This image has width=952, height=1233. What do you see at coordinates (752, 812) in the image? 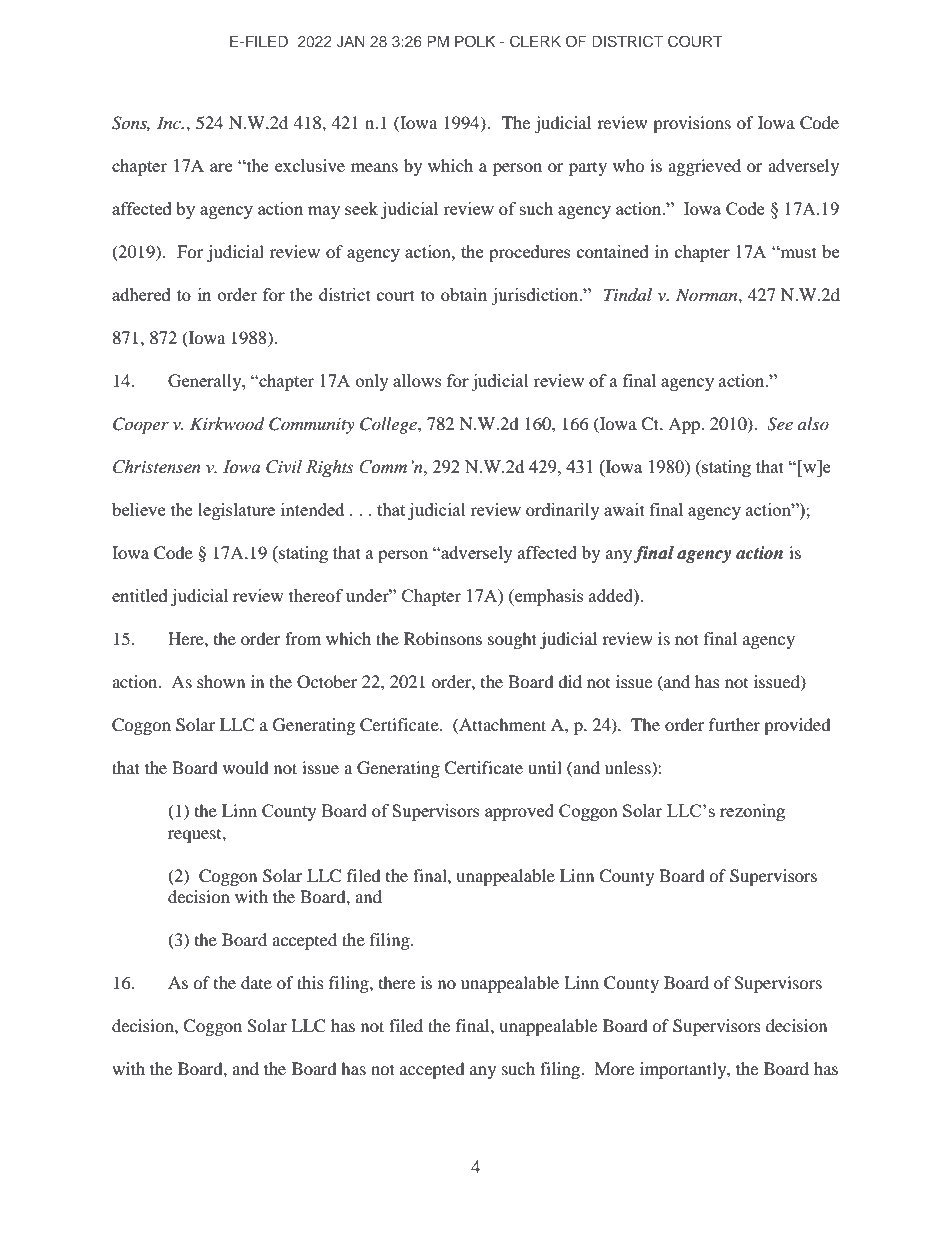
I see `rezoning` at bounding box center [752, 812].
